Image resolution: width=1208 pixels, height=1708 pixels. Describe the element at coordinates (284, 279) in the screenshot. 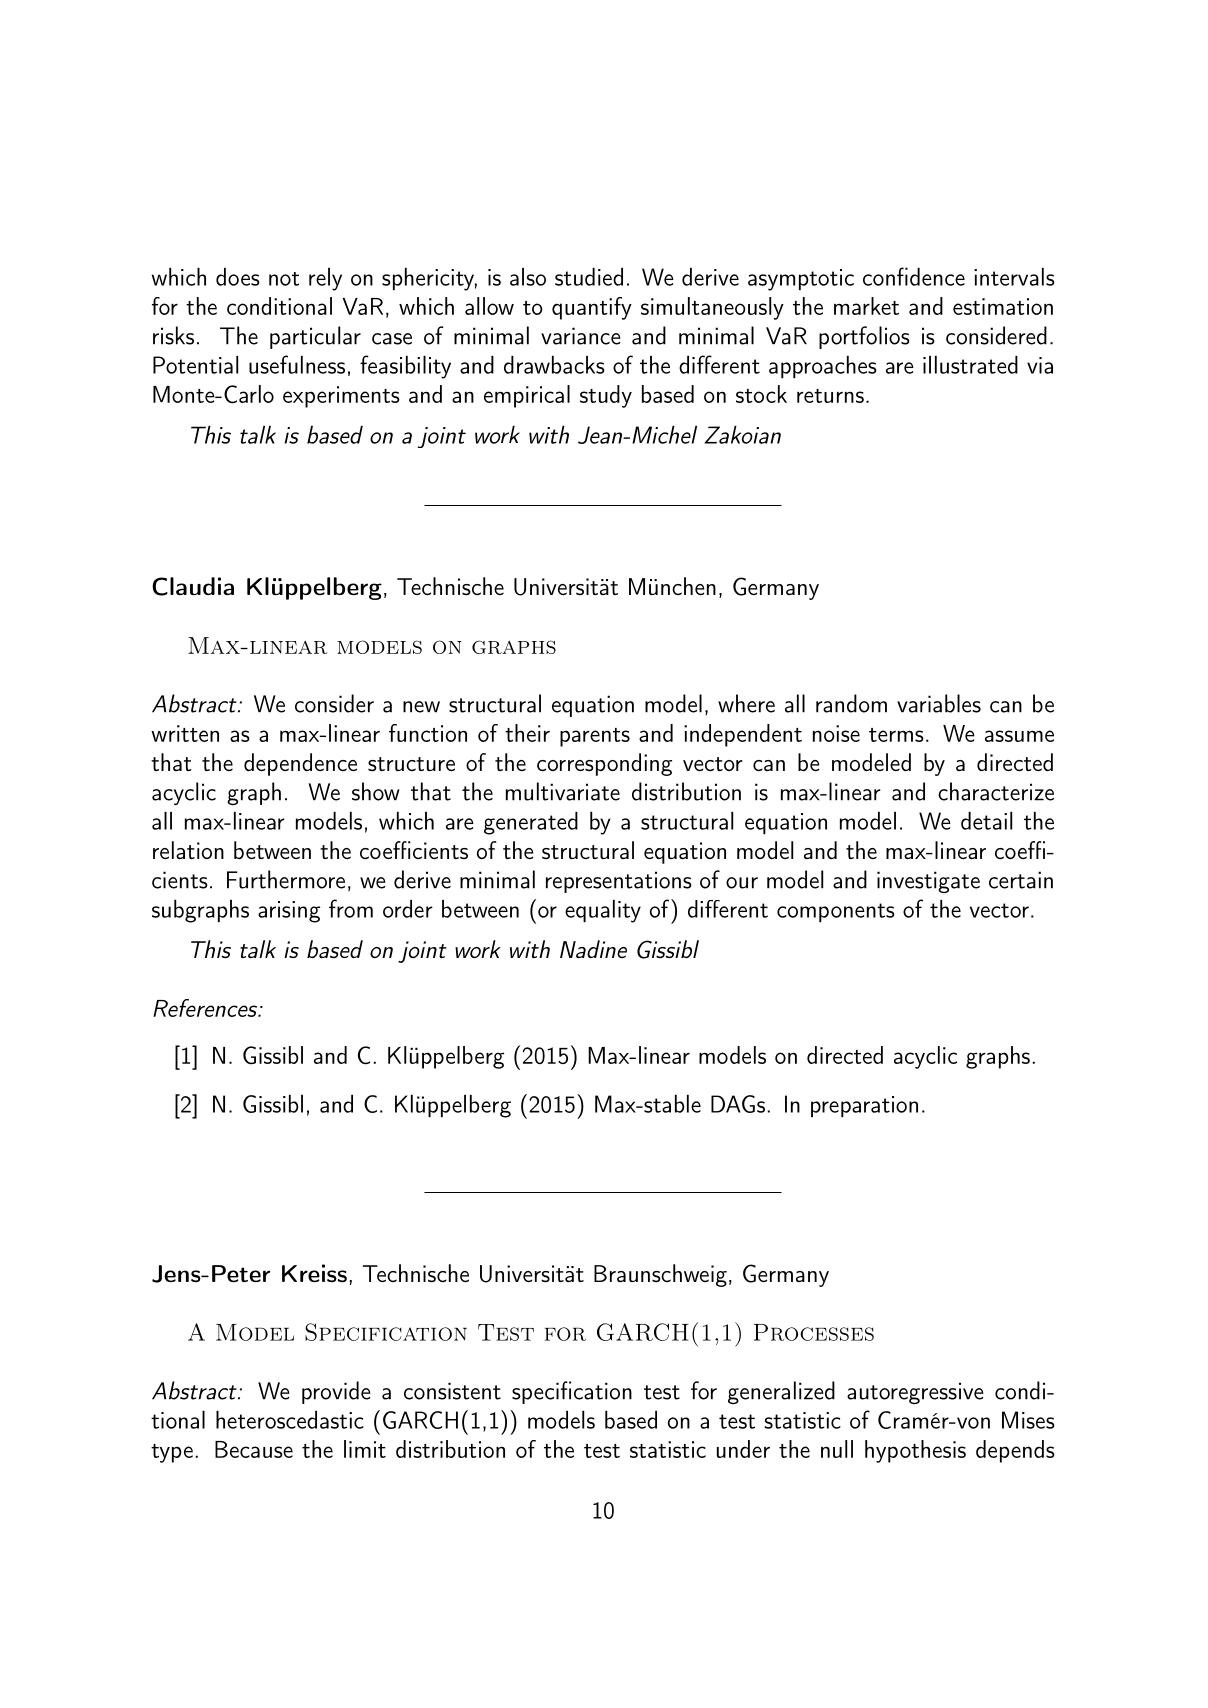

I see `not` at that location.
